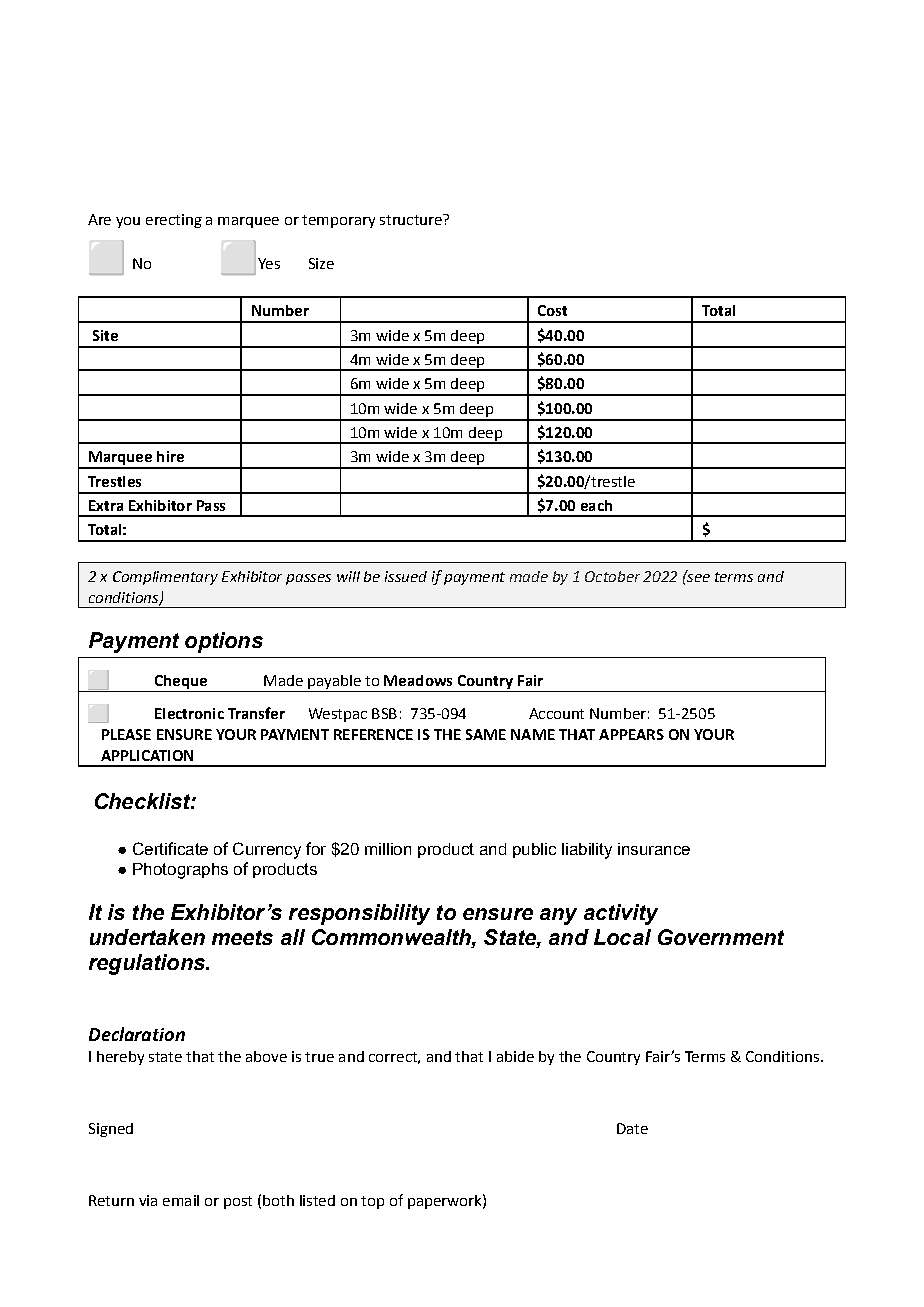  What do you see at coordinates (359, 914) in the page?
I see `responsibility` at bounding box center [359, 914].
